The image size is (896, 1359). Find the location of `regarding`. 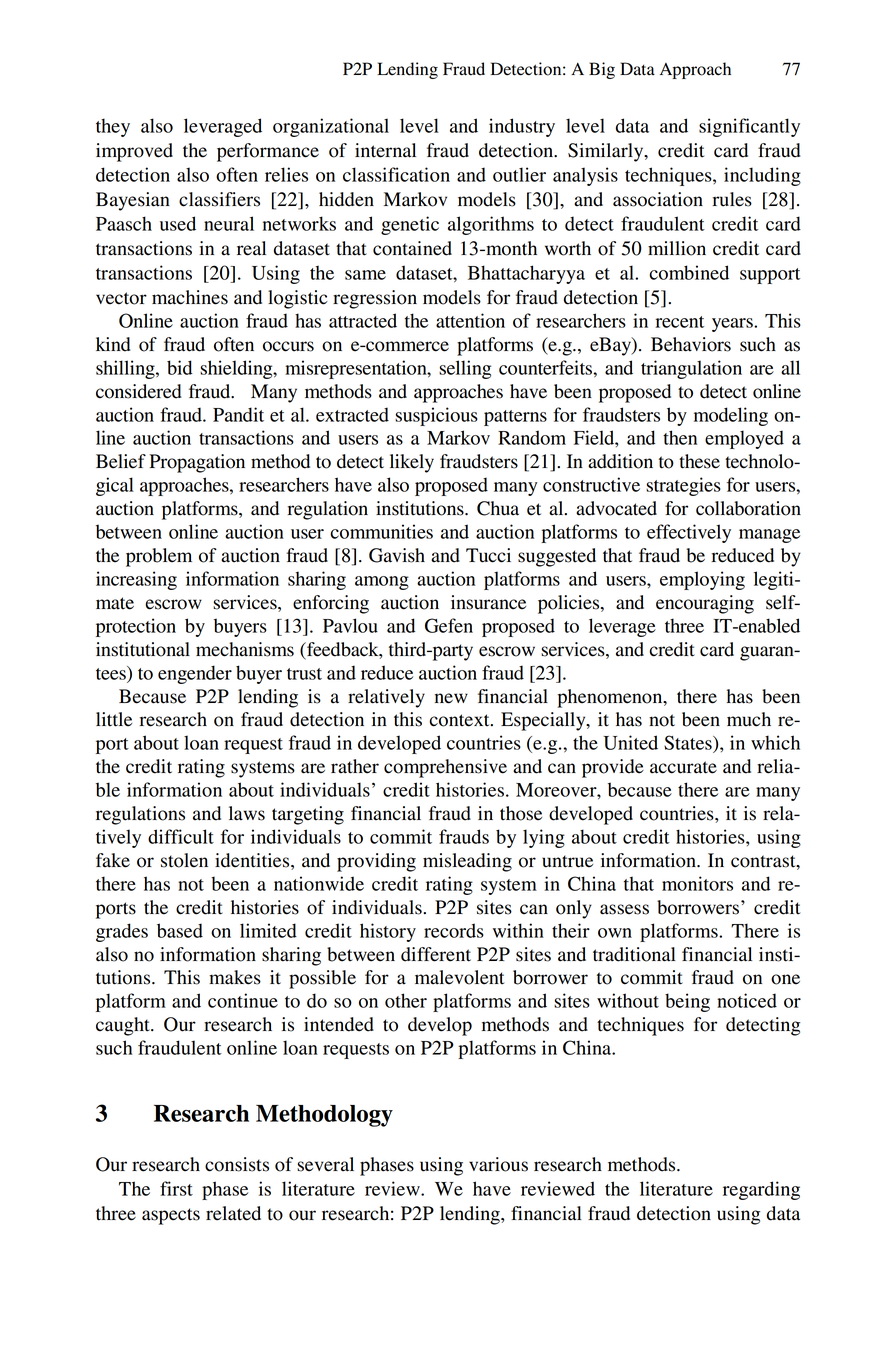

regarding is located at coordinates (761, 1190).
